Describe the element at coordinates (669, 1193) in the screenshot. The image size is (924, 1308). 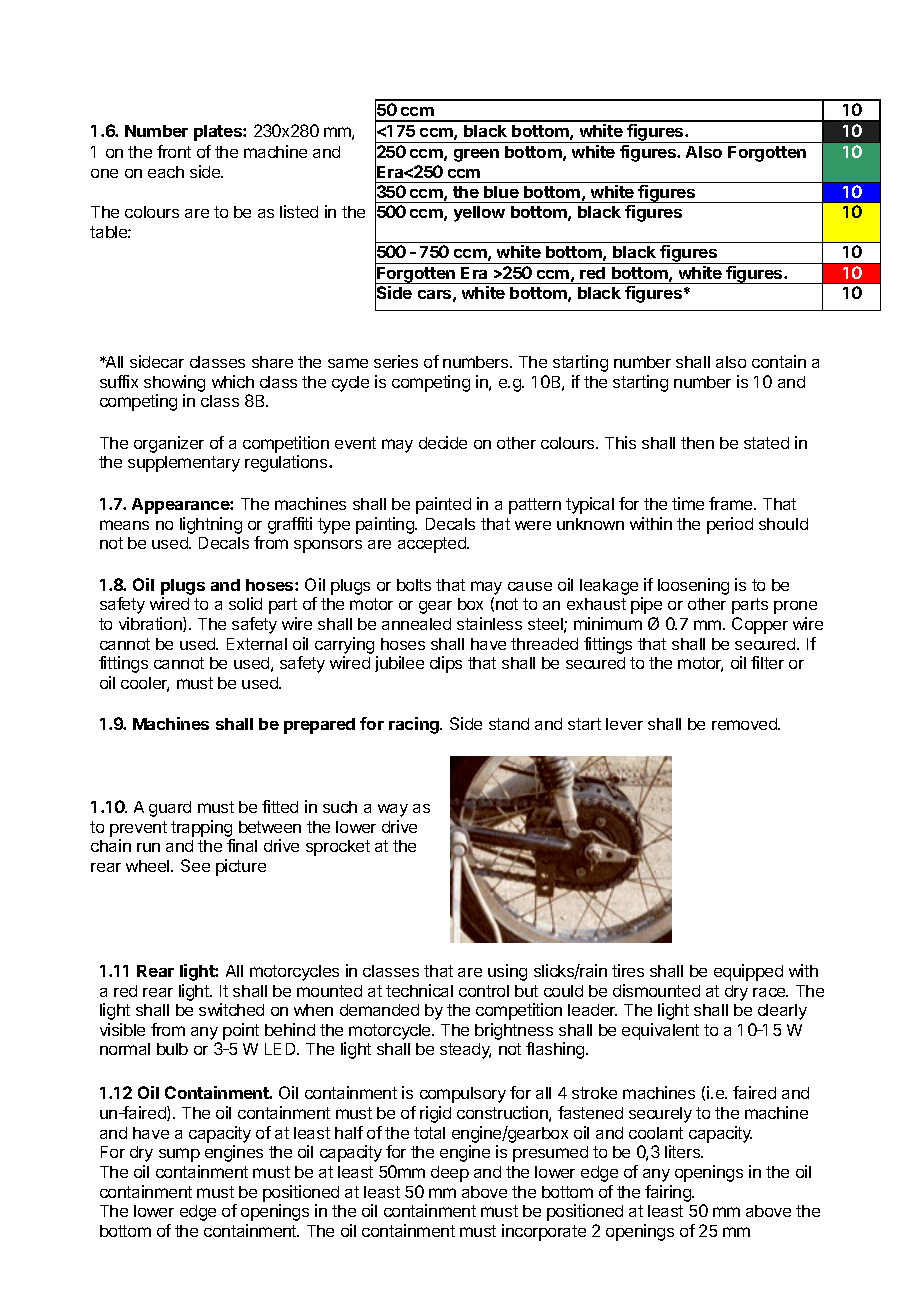
I see `fairing` at that location.
